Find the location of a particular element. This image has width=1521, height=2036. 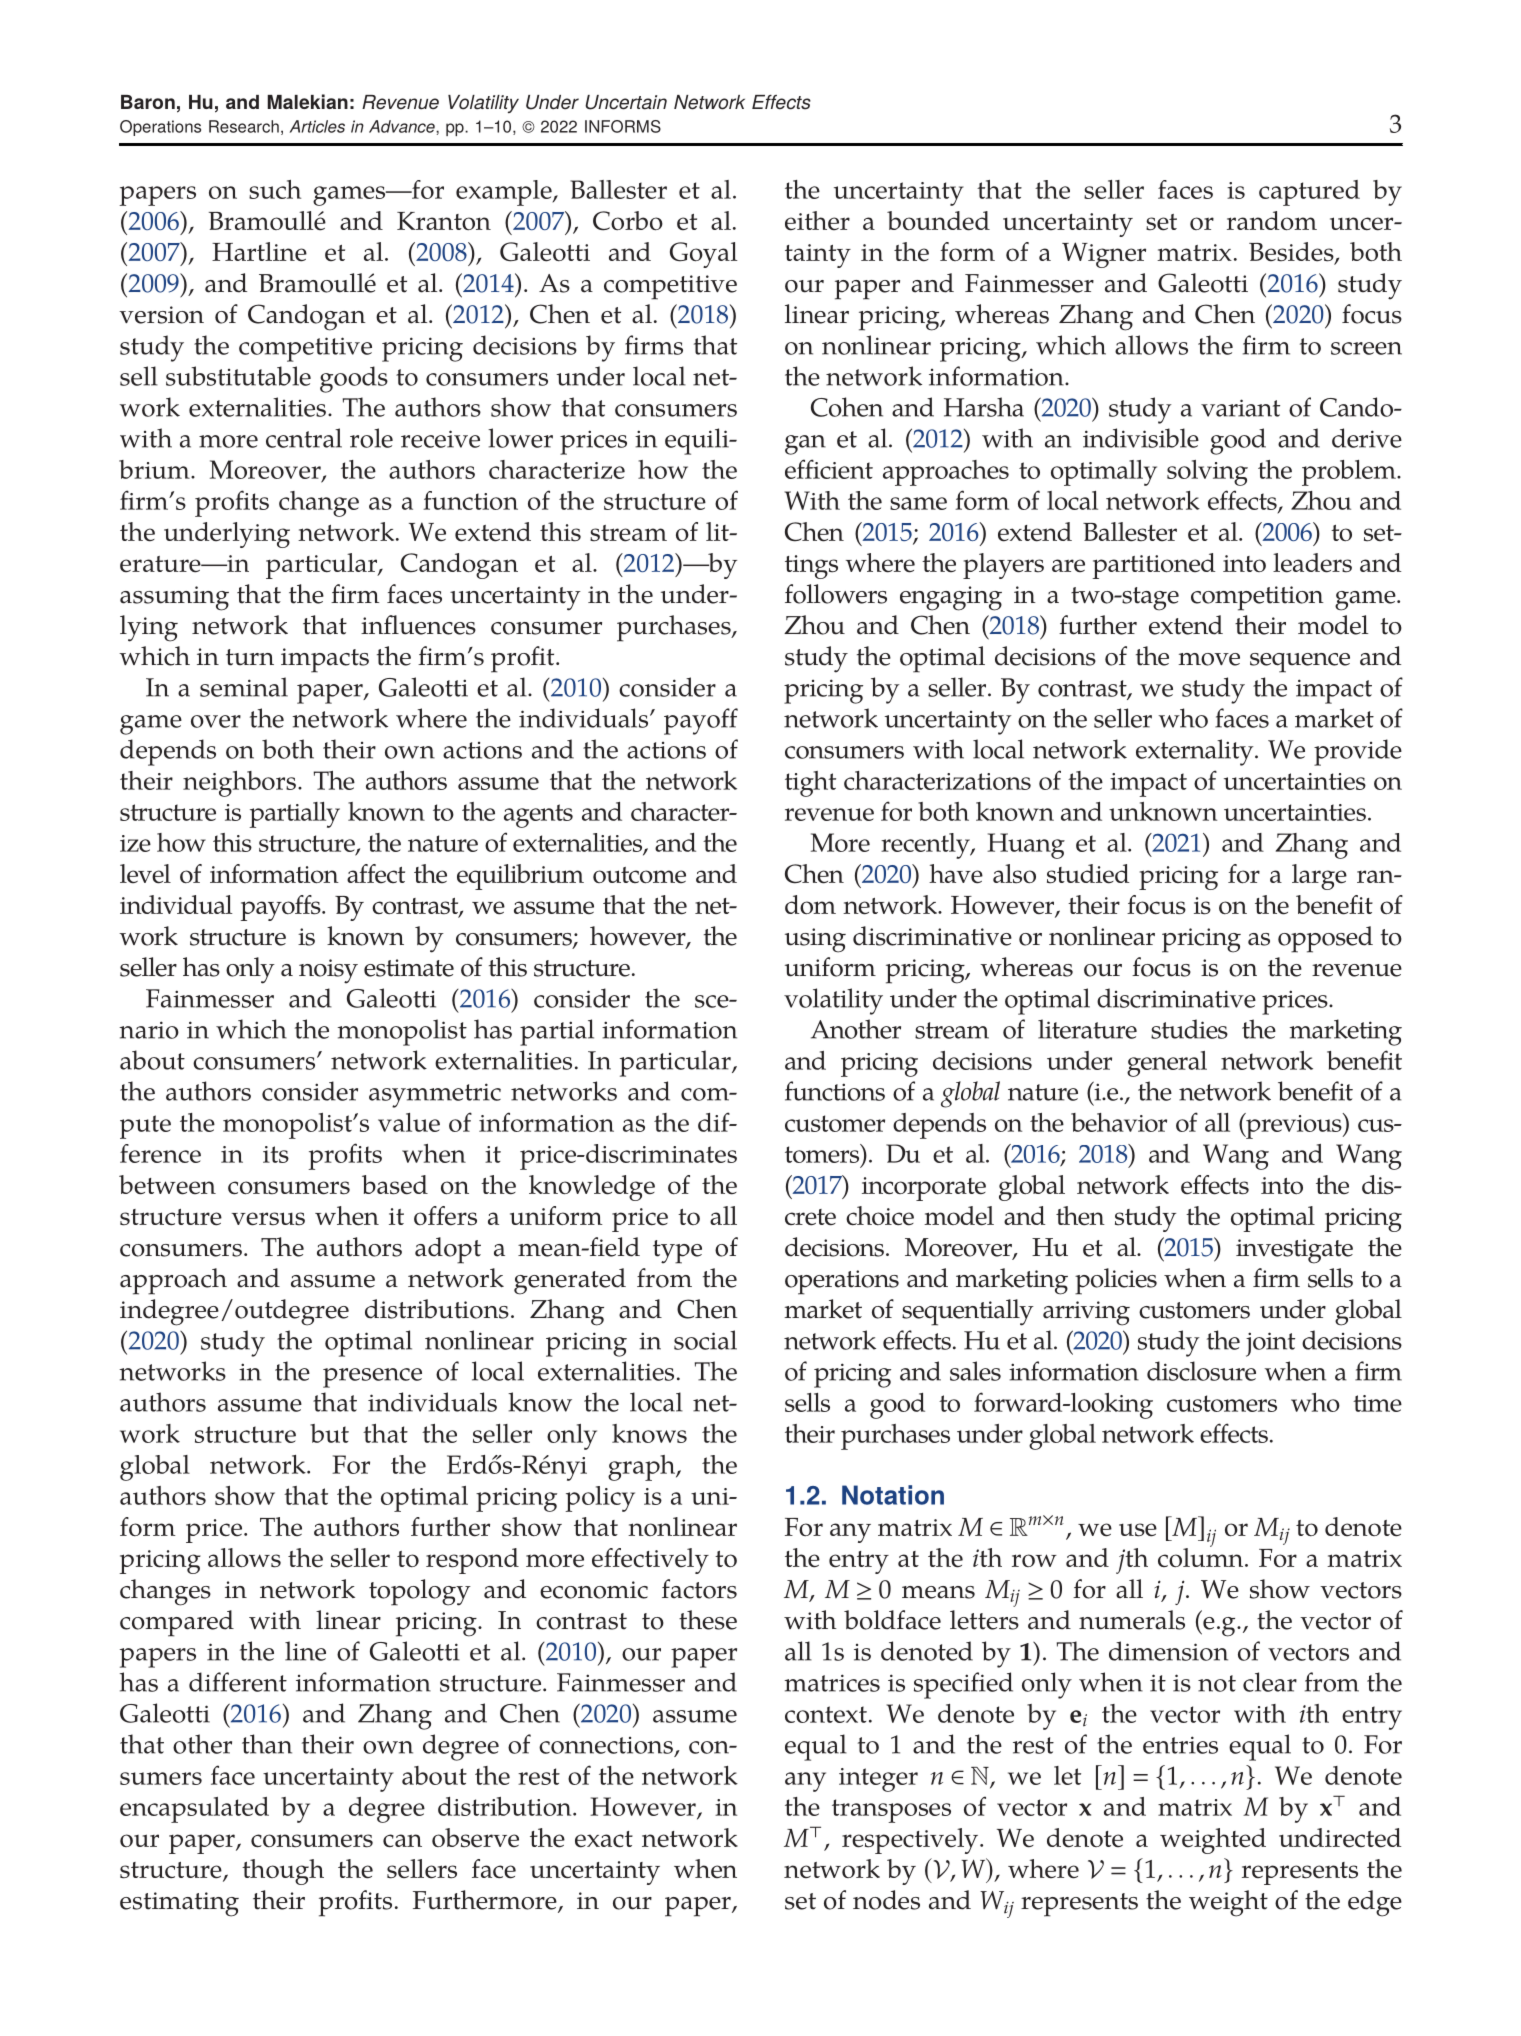

Articles is located at coordinates (317, 126).
